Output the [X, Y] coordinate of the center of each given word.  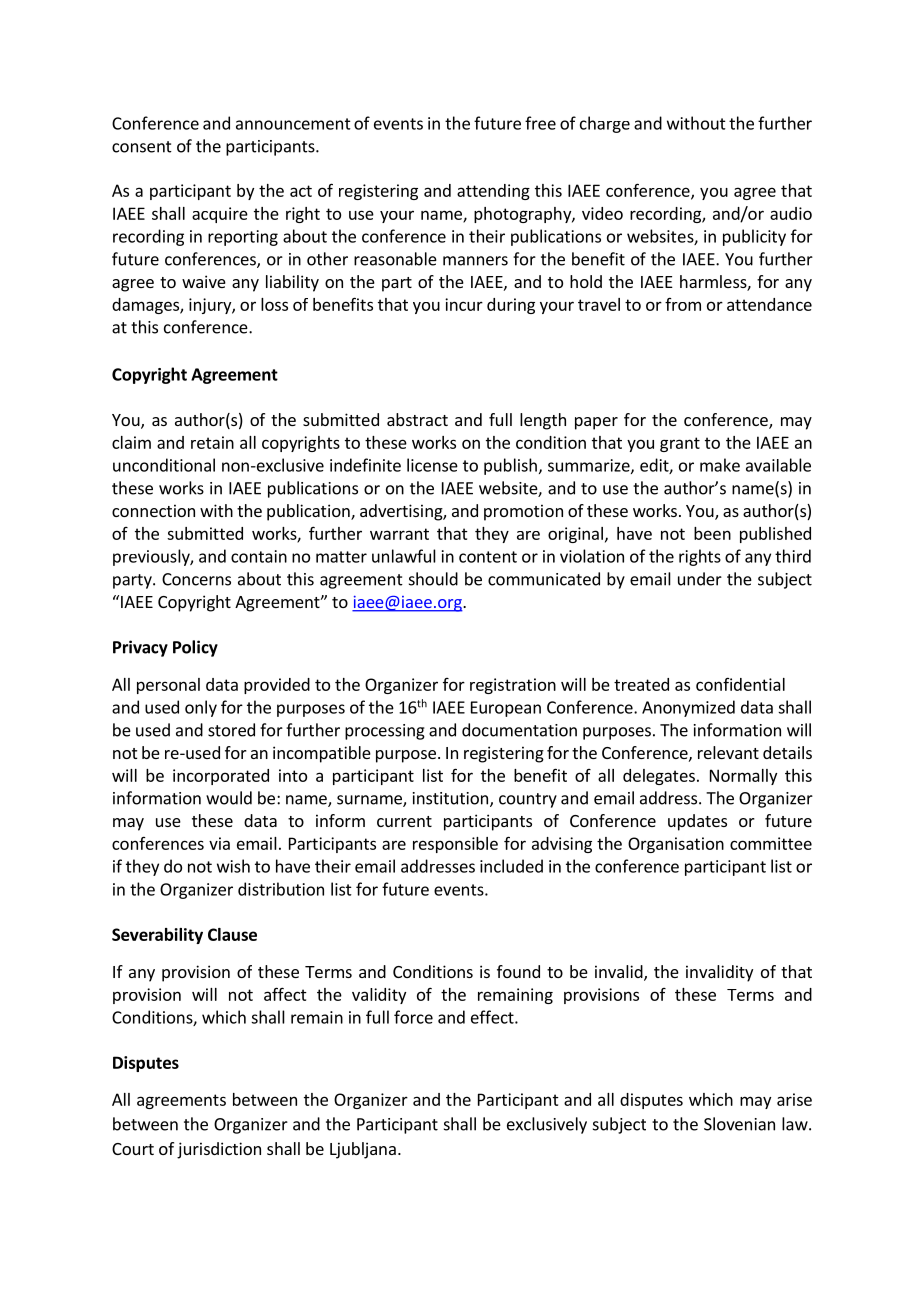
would [229, 798]
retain [212, 442]
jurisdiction [219, 1150]
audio [791, 213]
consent [142, 147]
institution [450, 798]
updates [697, 822]
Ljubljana [363, 1150]
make [720, 465]
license [432, 465]
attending [493, 192]
